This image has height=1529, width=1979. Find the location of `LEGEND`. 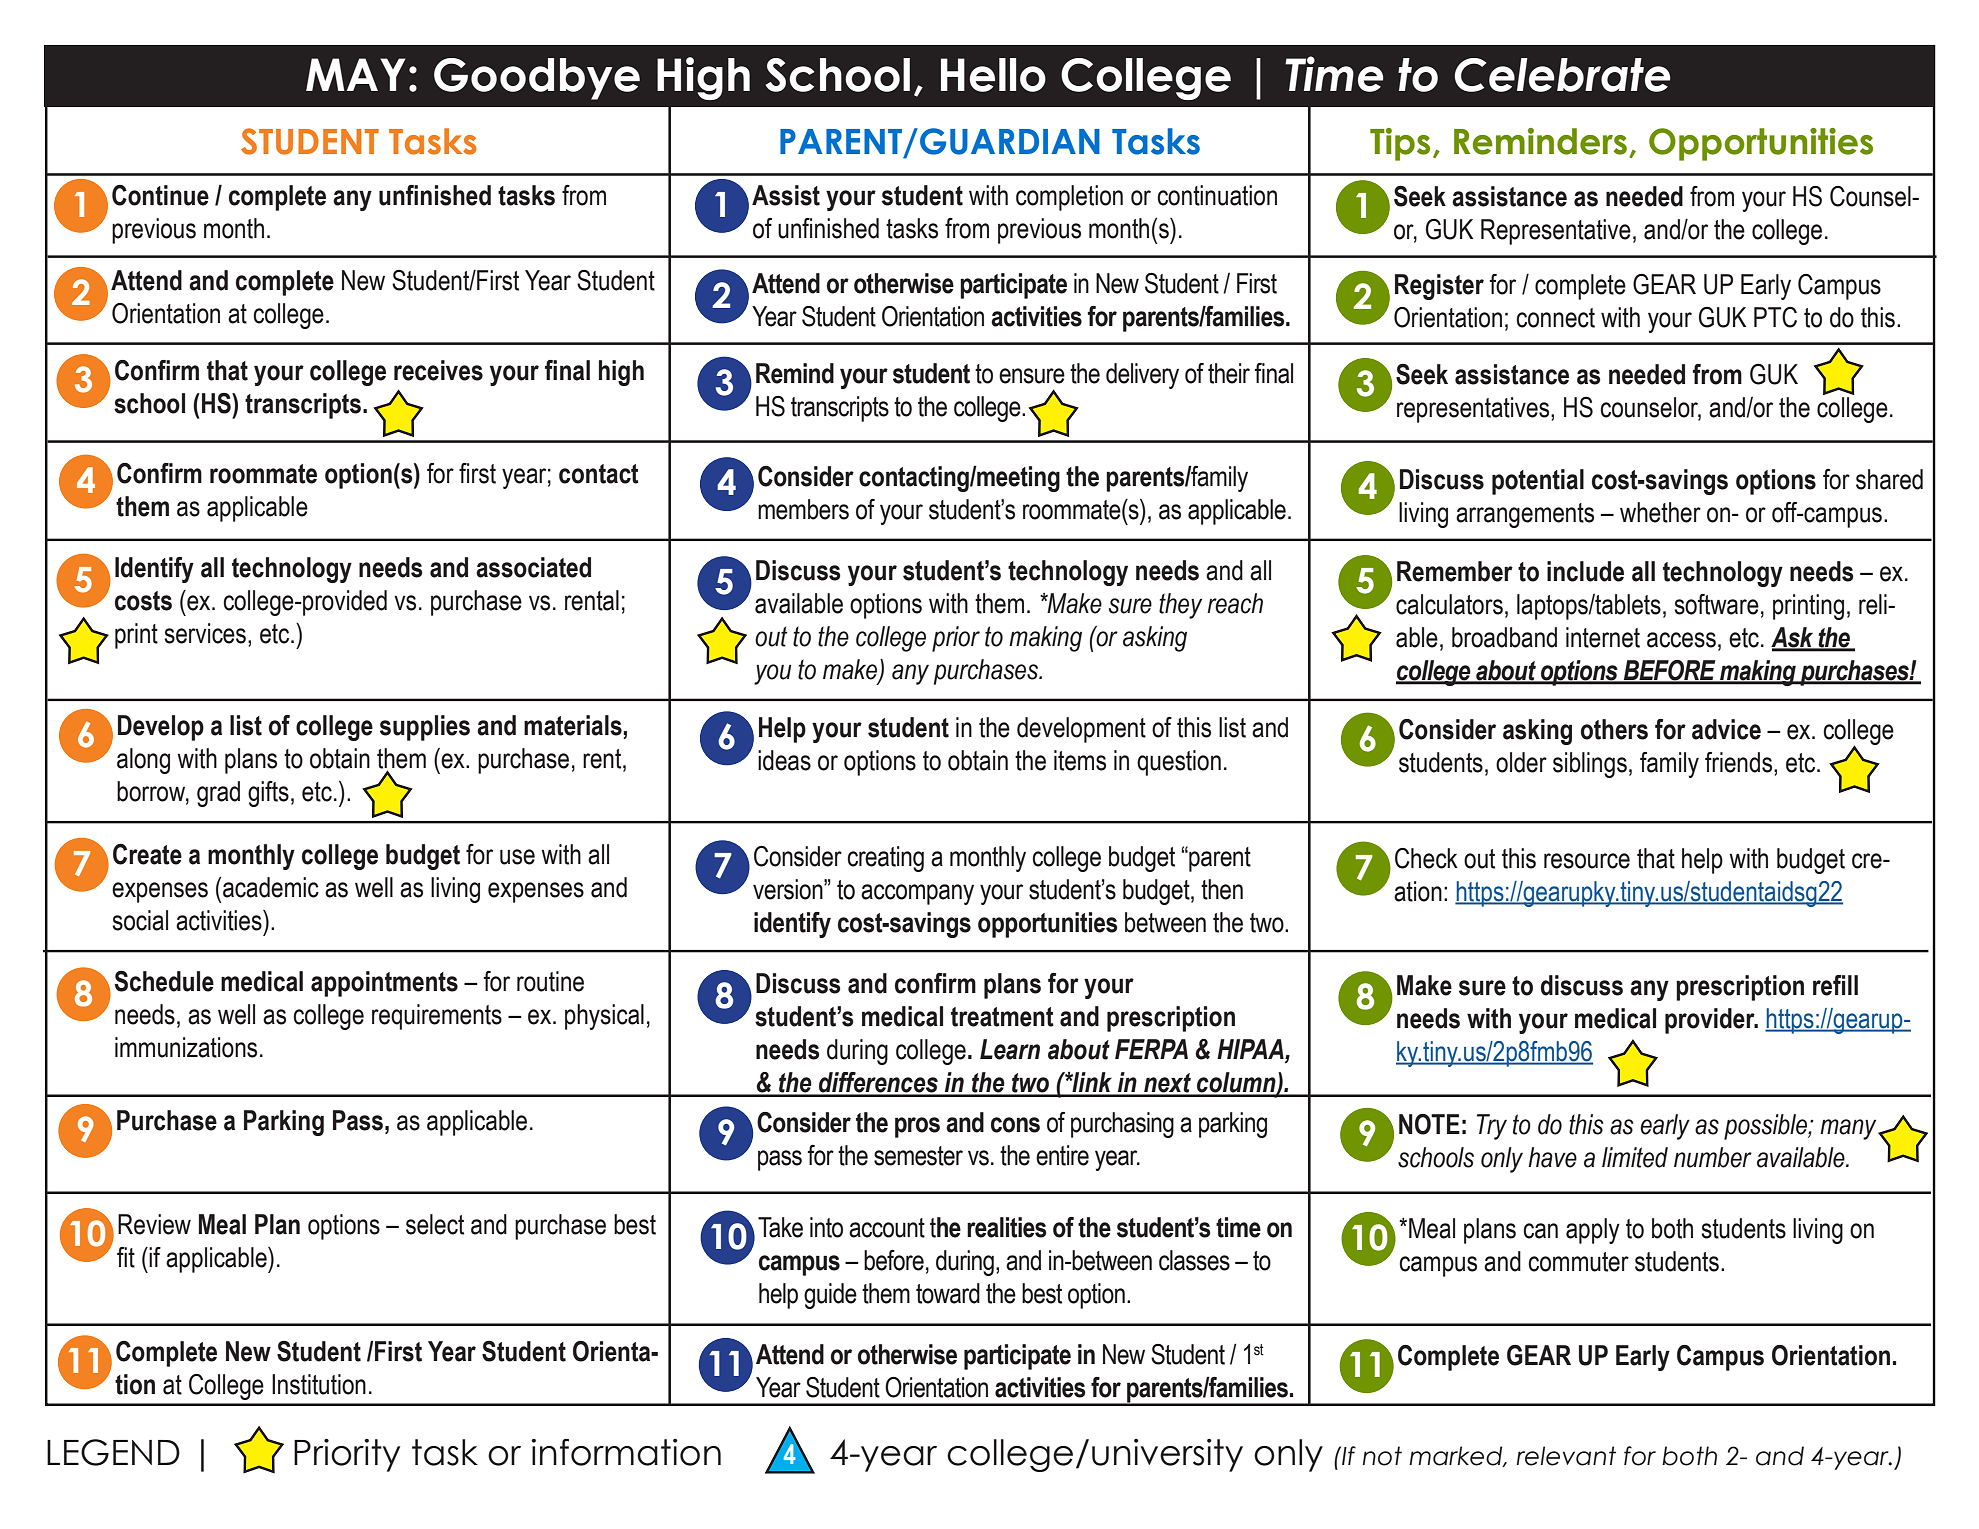

LEGEND is located at coordinates (113, 1452).
